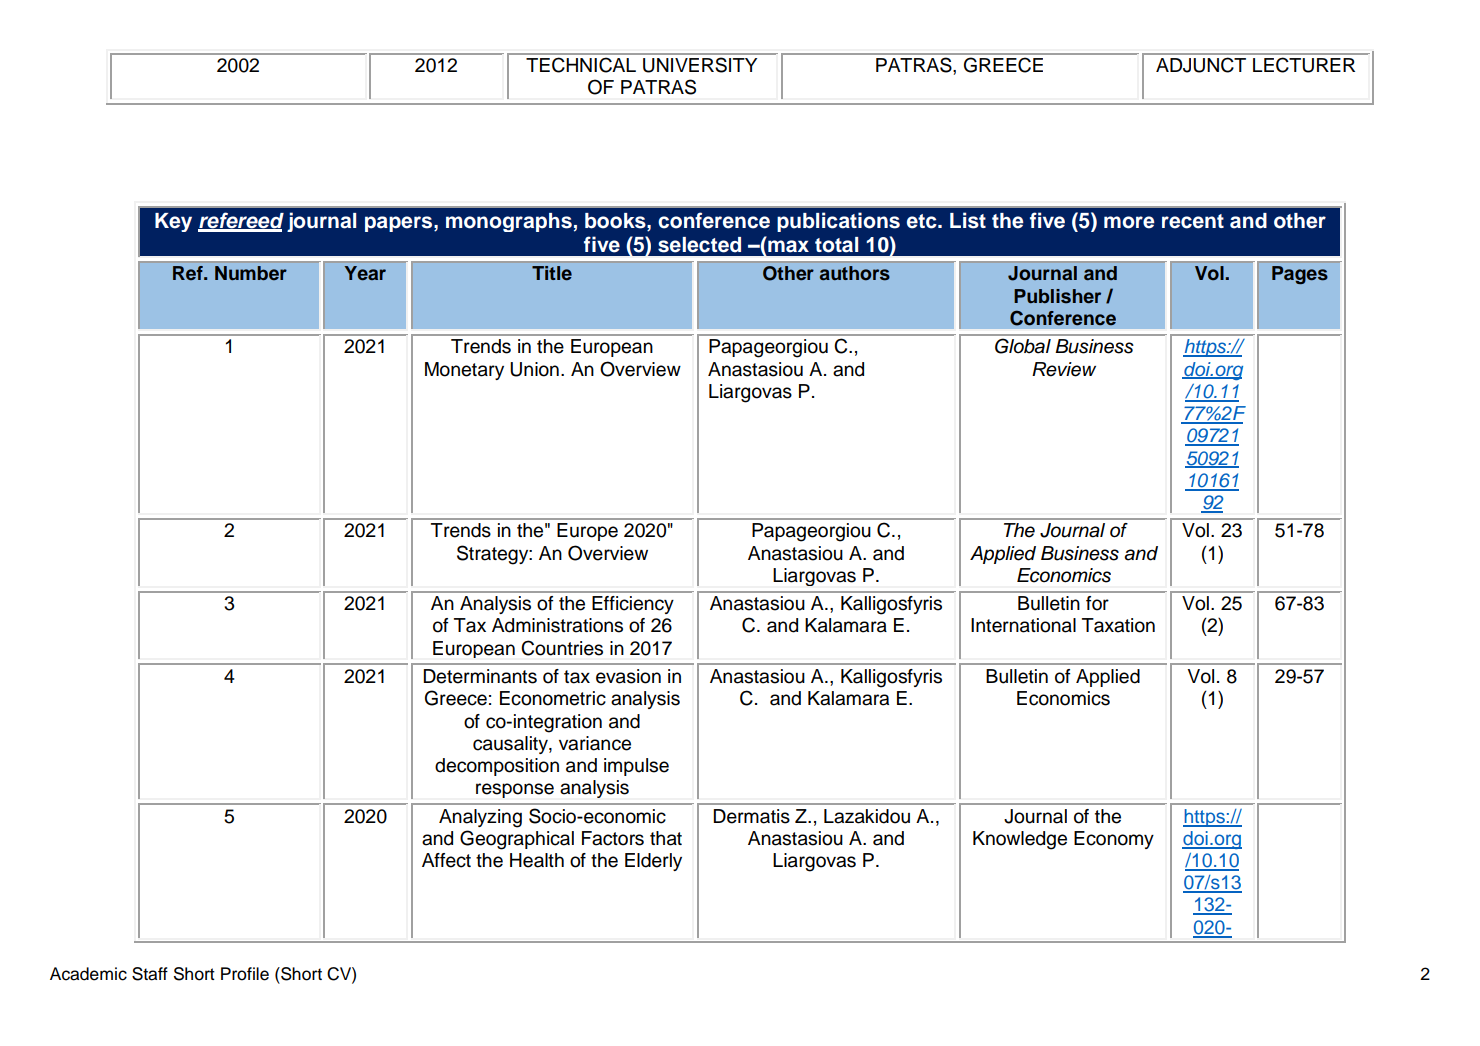  What do you see at coordinates (497, 767) in the page?
I see `decomposition` at bounding box center [497, 767].
